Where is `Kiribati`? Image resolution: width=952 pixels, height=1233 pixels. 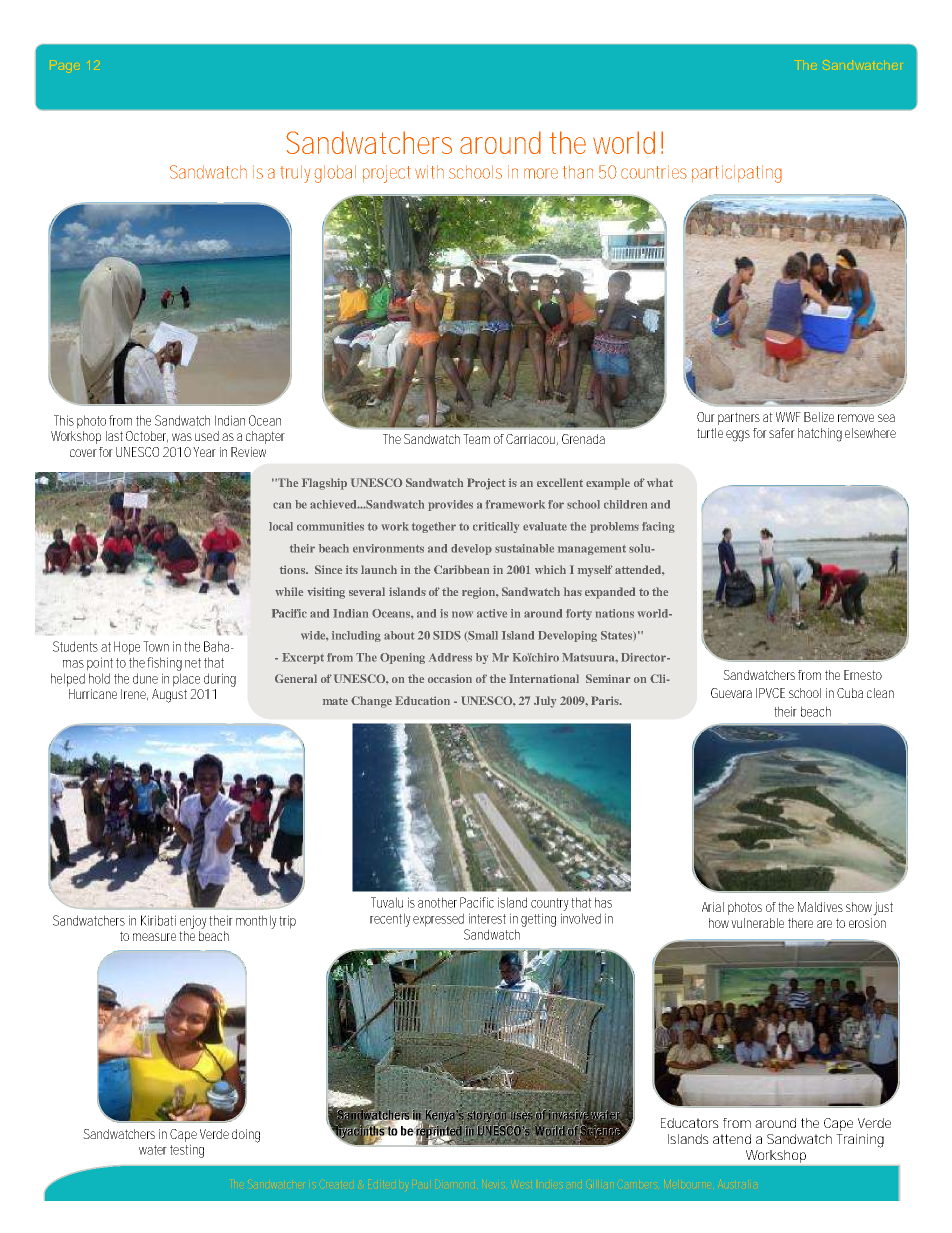 Kiribati is located at coordinates (158, 920).
